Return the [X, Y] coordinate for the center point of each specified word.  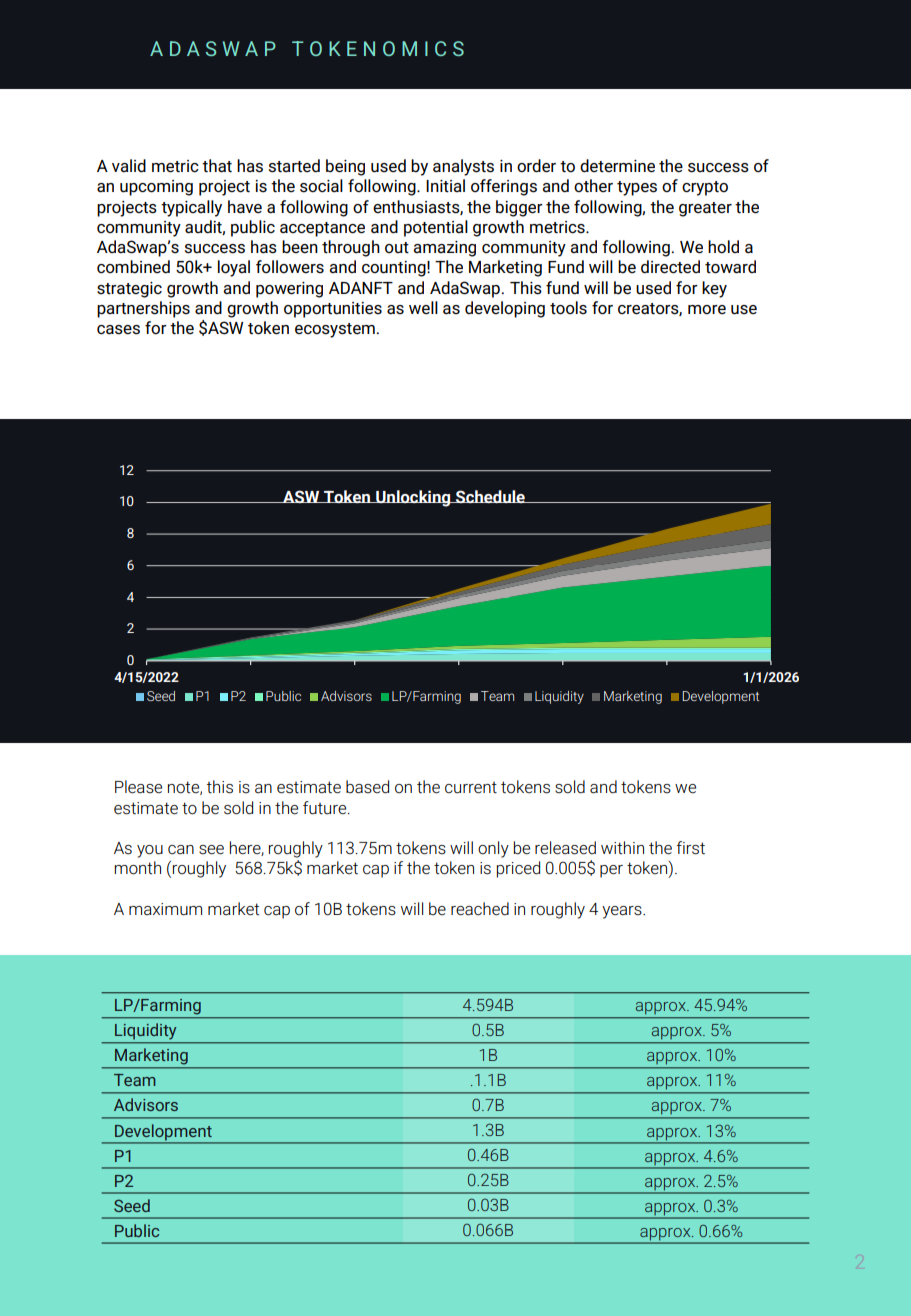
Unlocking [413, 498]
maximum [165, 909]
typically [191, 208]
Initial [445, 185]
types [637, 188]
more [707, 310]
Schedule [490, 496]
